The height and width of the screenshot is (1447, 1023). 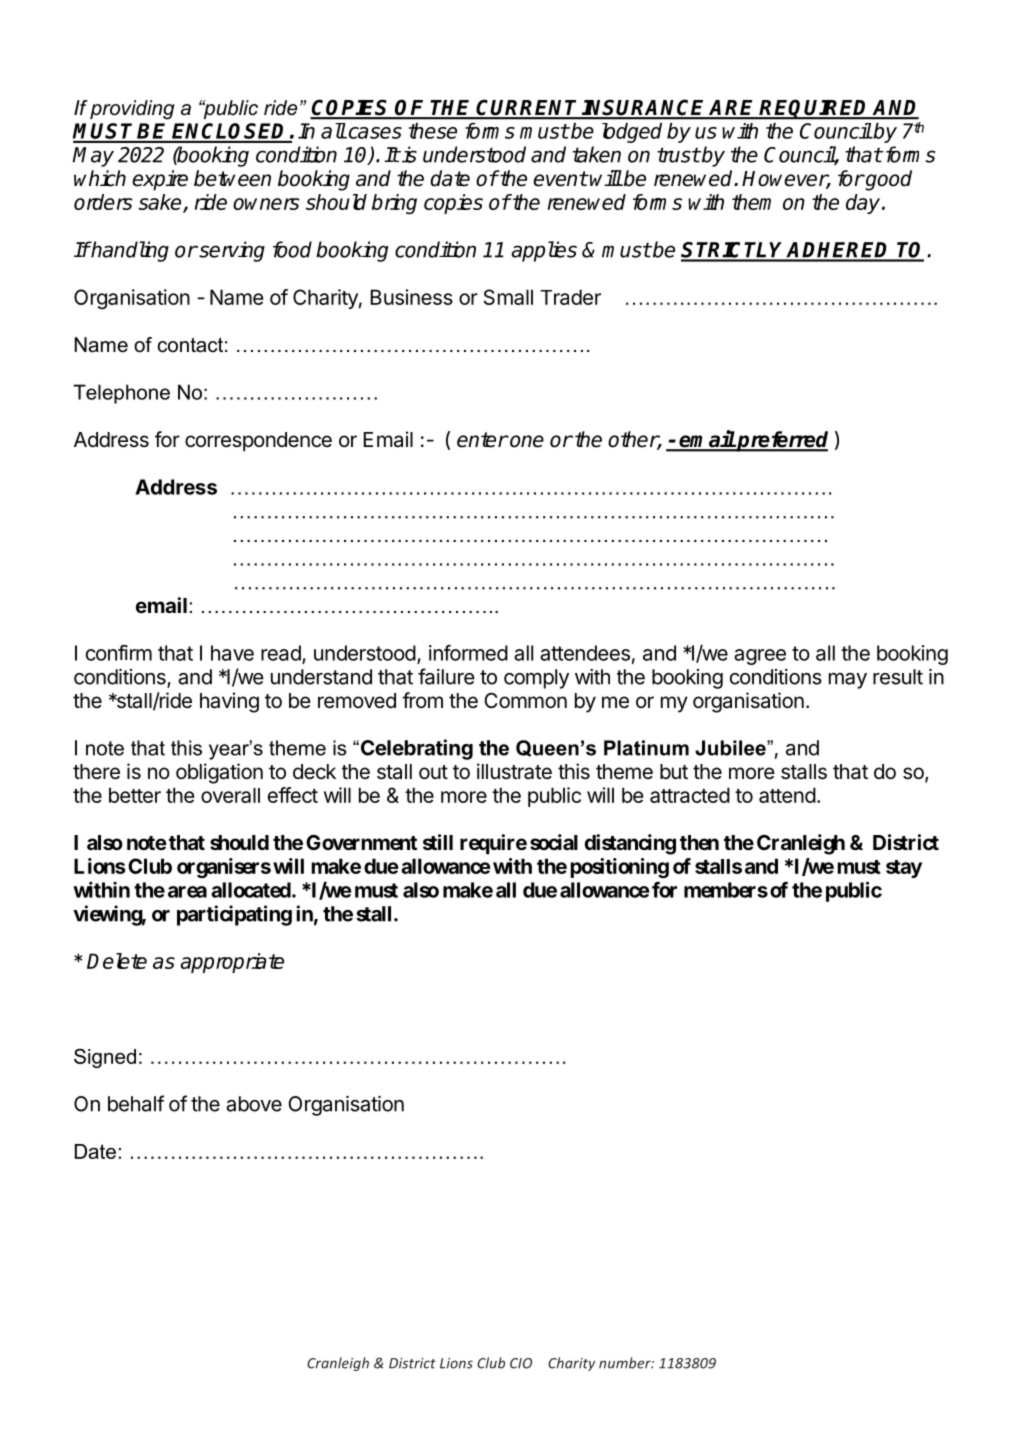 What do you see at coordinates (258, 442) in the screenshot?
I see `correspondence` at bounding box center [258, 442].
